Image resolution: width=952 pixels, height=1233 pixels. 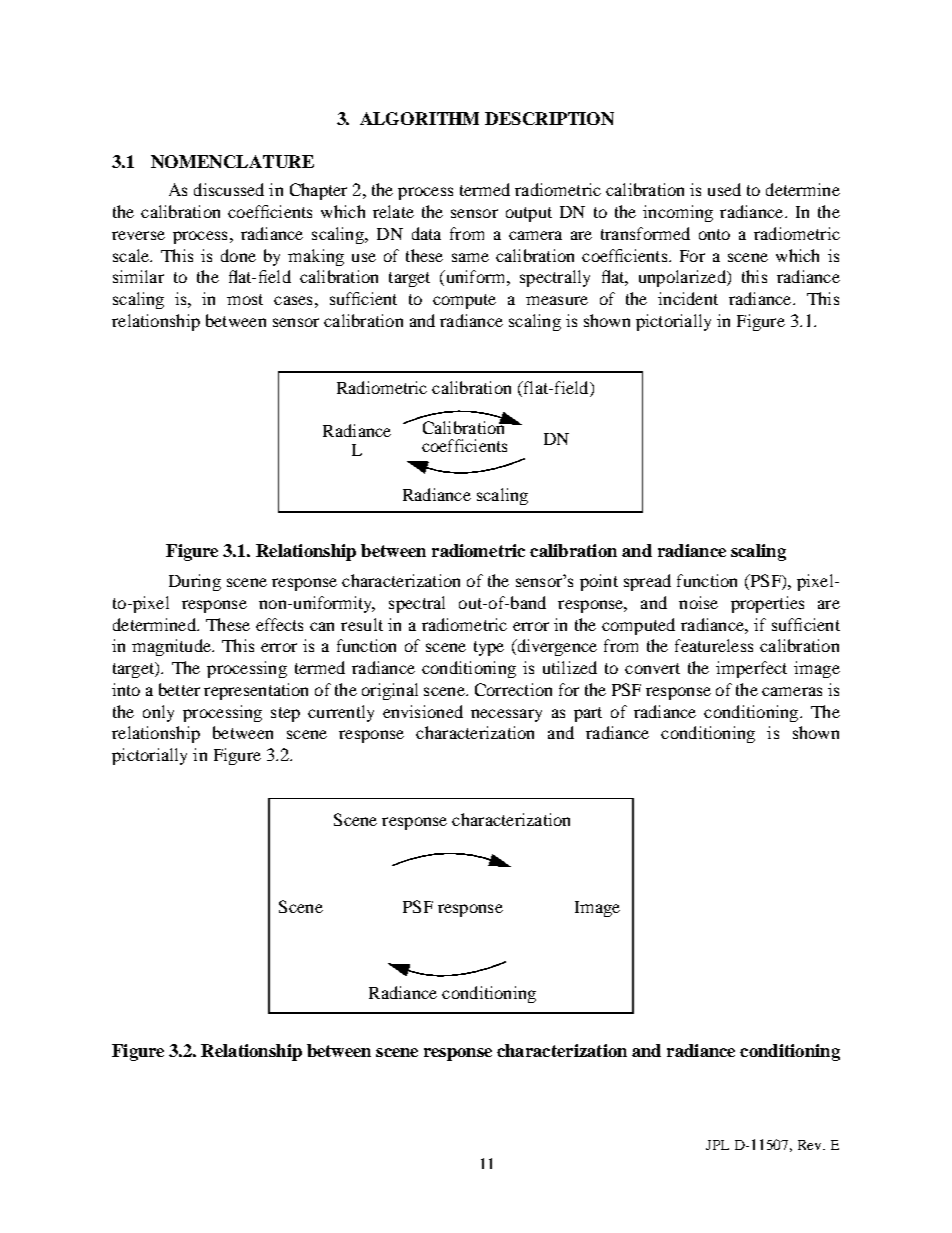 What do you see at coordinates (232, 161) in the screenshot?
I see `NOMENCLATURE` at bounding box center [232, 161].
